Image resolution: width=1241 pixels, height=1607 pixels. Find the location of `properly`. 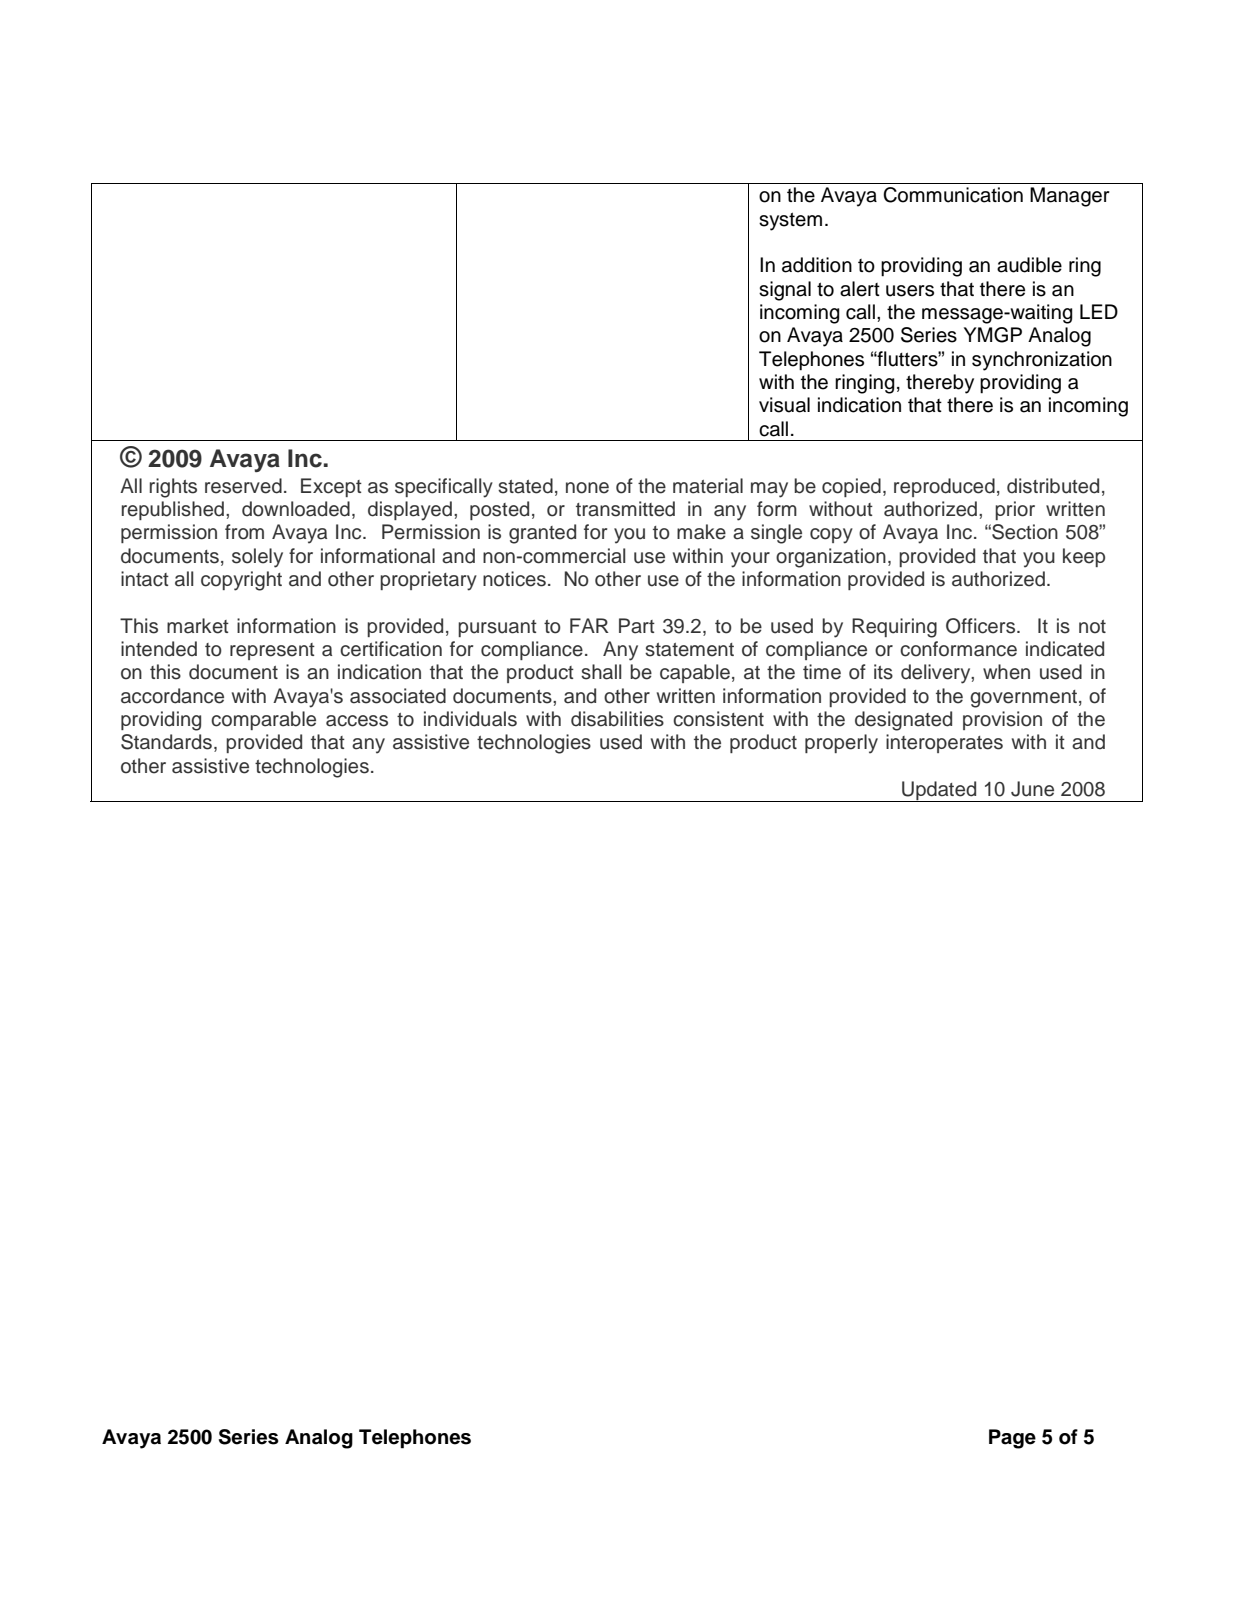

properly is located at coordinates (841, 744).
